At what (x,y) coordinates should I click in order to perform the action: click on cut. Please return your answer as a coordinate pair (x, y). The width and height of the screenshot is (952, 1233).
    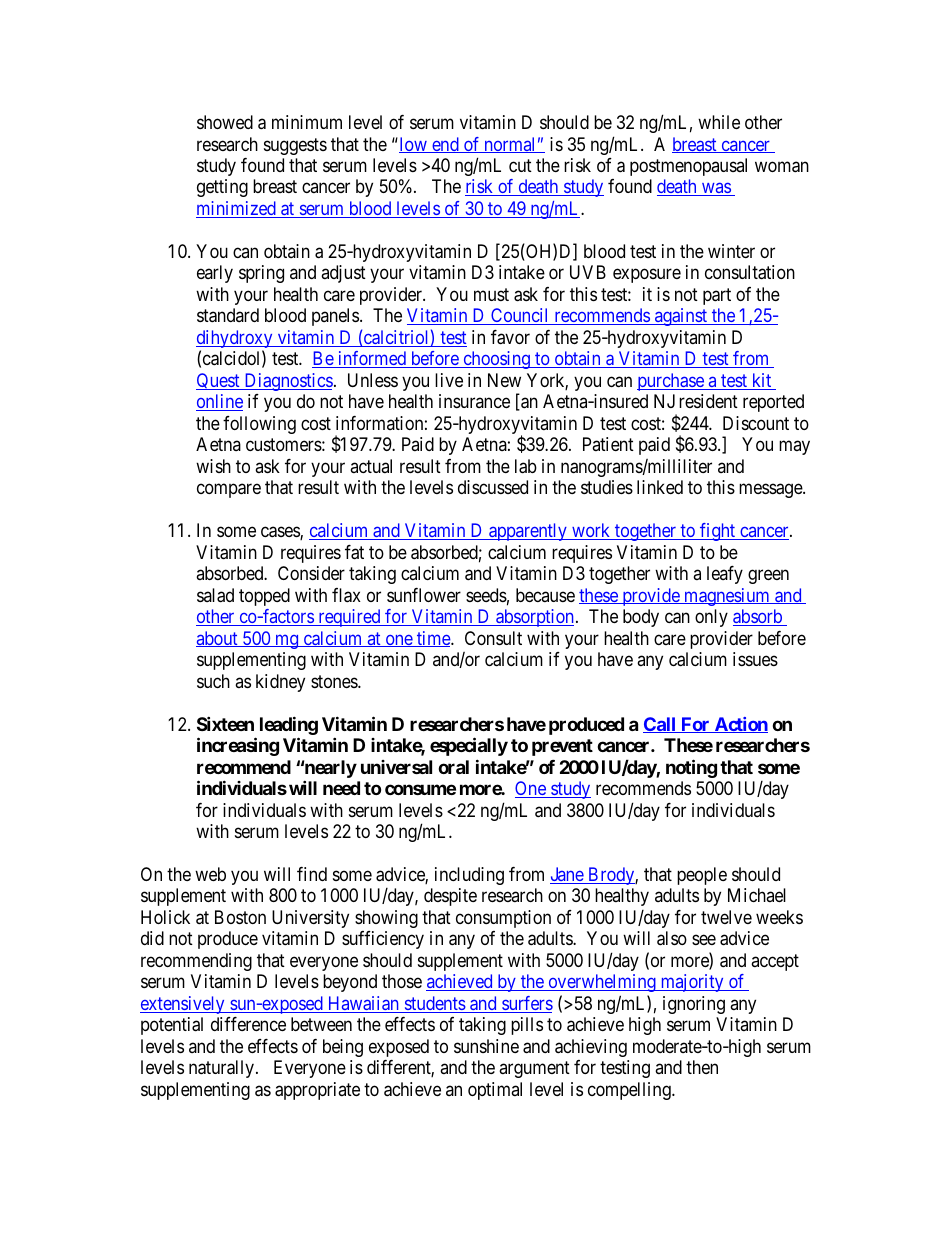
    Looking at the image, I should click on (520, 165).
